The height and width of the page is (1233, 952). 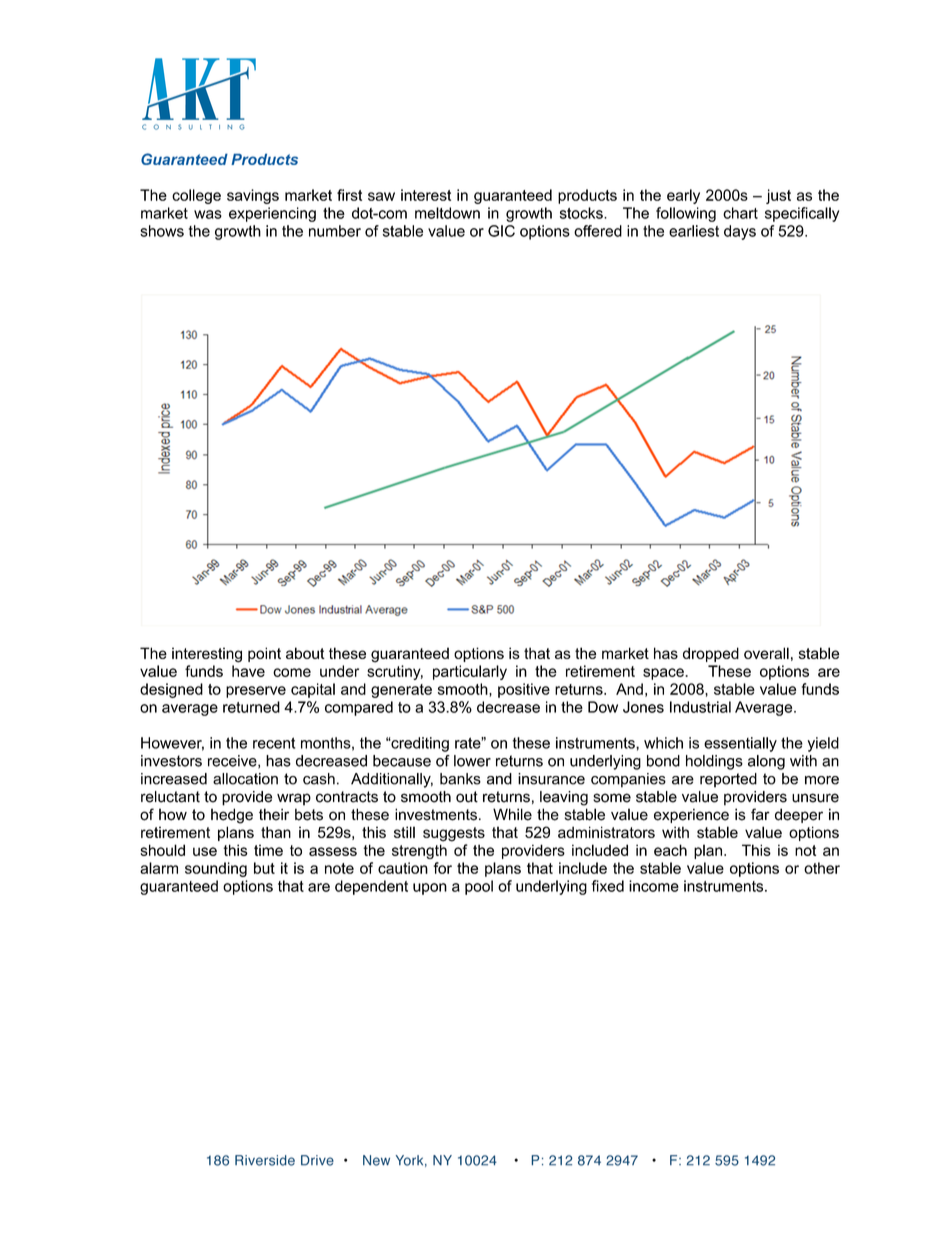 What do you see at coordinates (766, 653) in the page?
I see `overall` at bounding box center [766, 653].
